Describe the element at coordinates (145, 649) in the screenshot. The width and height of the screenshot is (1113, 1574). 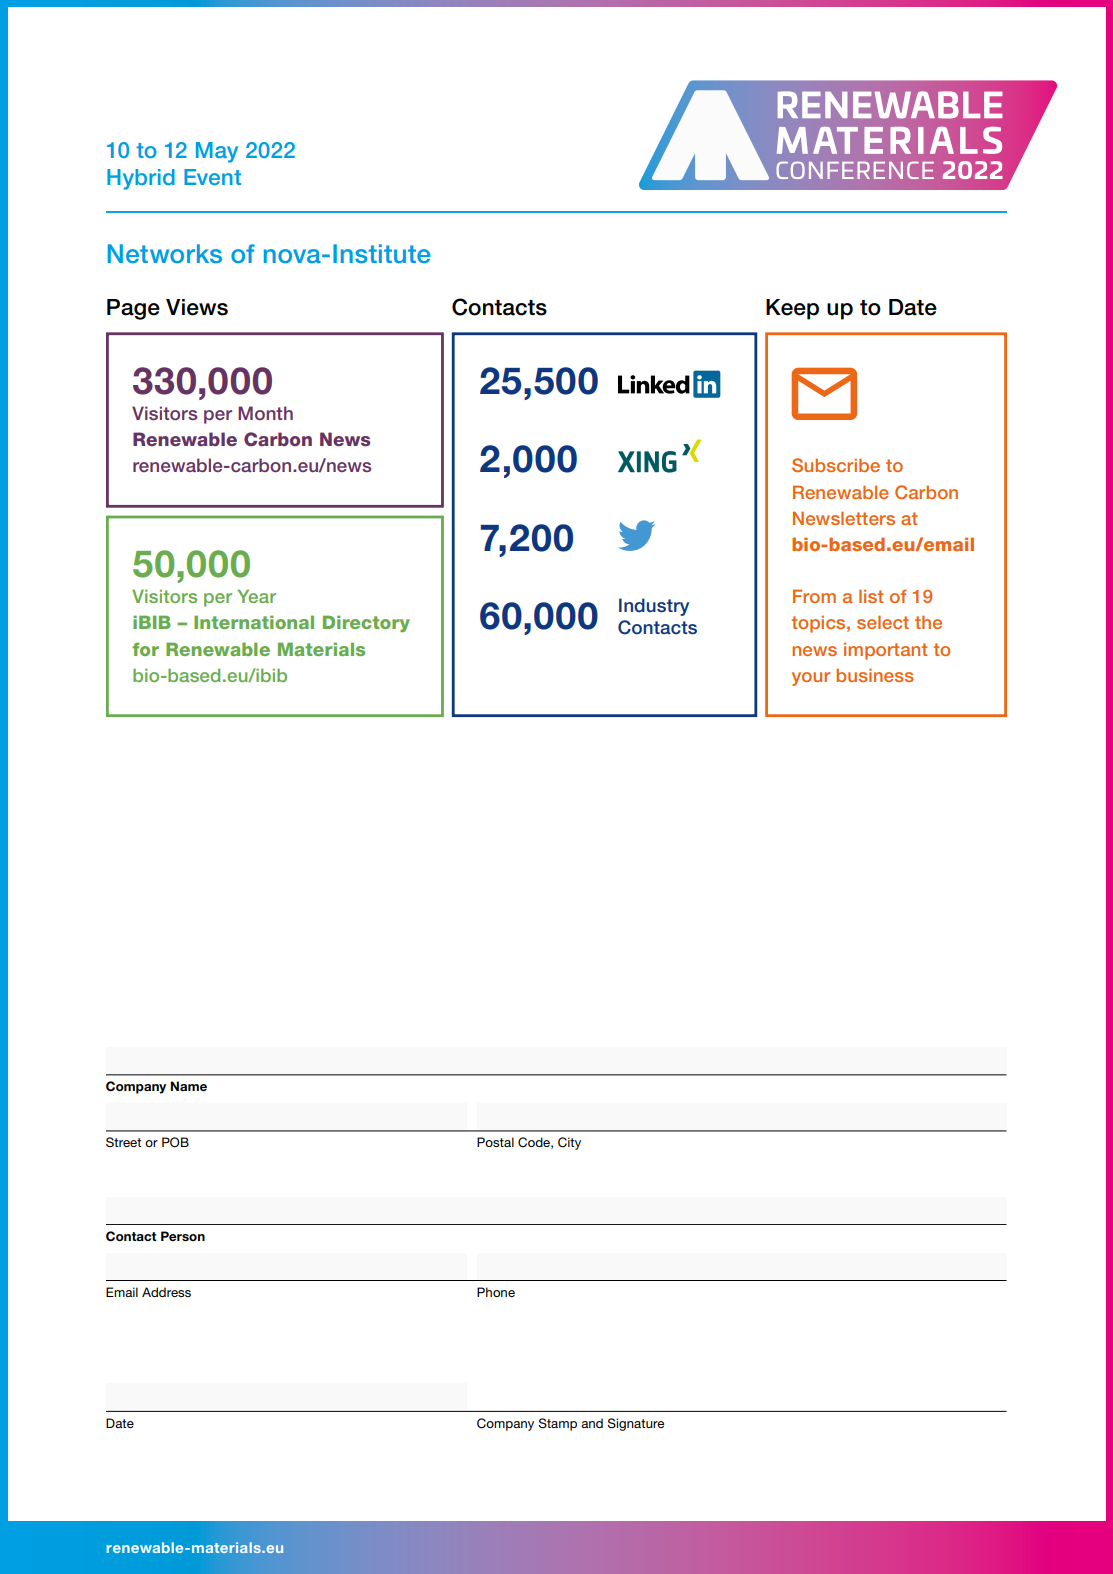
I see `for` at that location.
